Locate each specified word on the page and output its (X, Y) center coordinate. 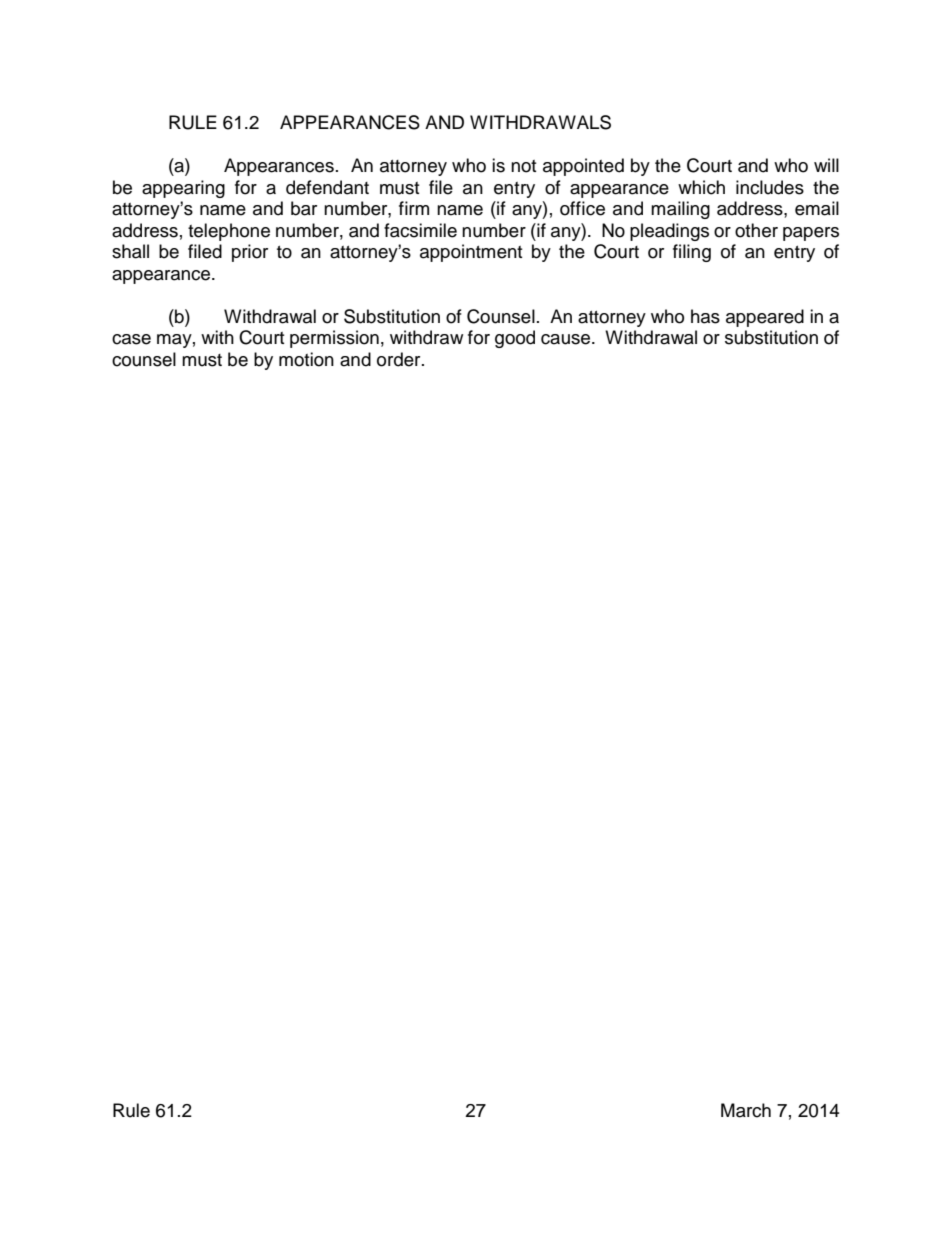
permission (334, 339)
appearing (183, 189)
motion (306, 359)
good (515, 339)
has (705, 316)
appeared (765, 318)
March (746, 1110)
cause (565, 339)
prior (250, 253)
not (523, 166)
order (400, 359)
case (131, 339)
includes (770, 187)
